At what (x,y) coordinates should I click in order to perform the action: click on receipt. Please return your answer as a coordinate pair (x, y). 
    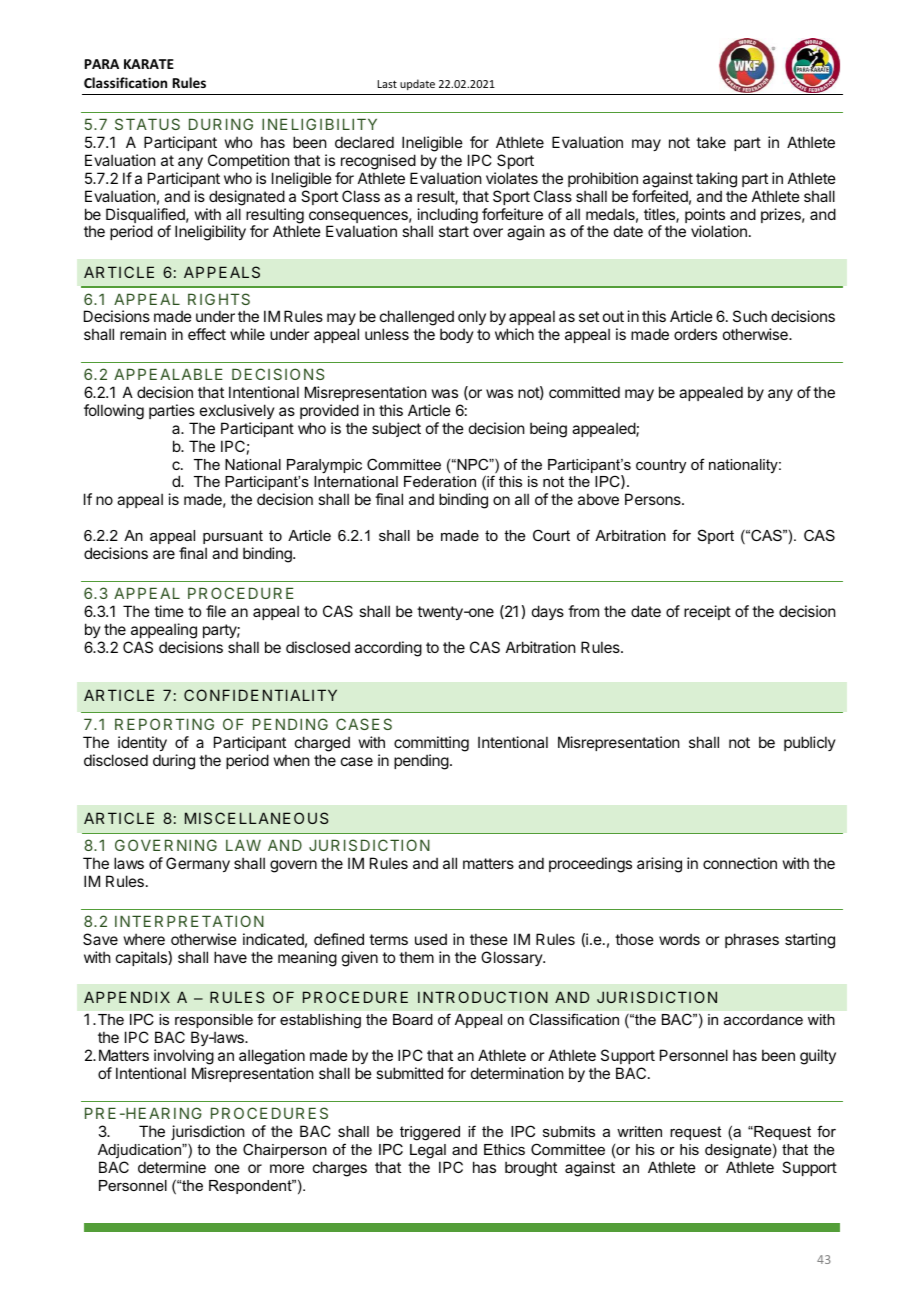
    Looking at the image, I should click on (707, 612).
